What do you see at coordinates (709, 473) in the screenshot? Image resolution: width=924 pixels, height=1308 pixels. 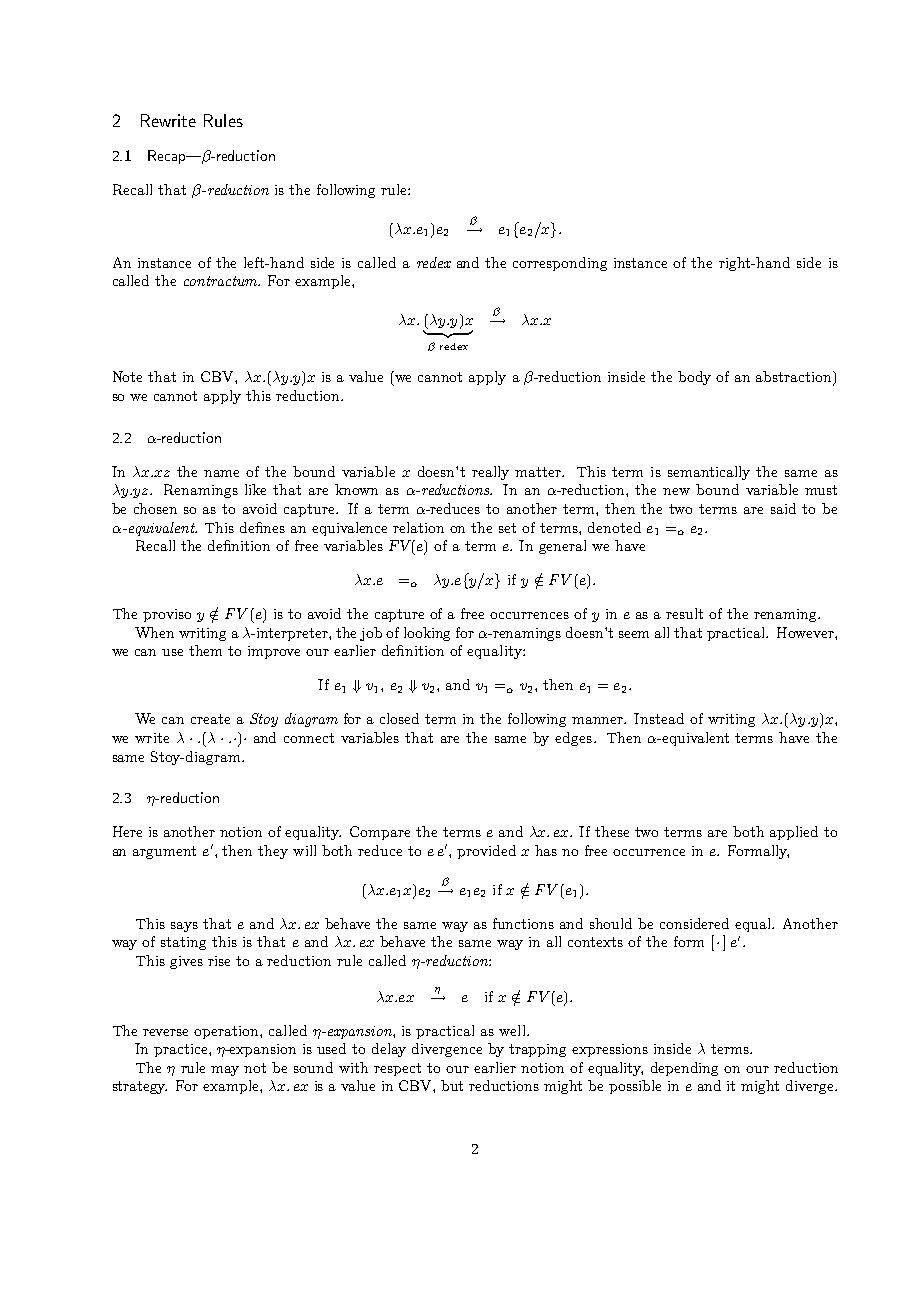 I see `semantically` at bounding box center [709, 473].
